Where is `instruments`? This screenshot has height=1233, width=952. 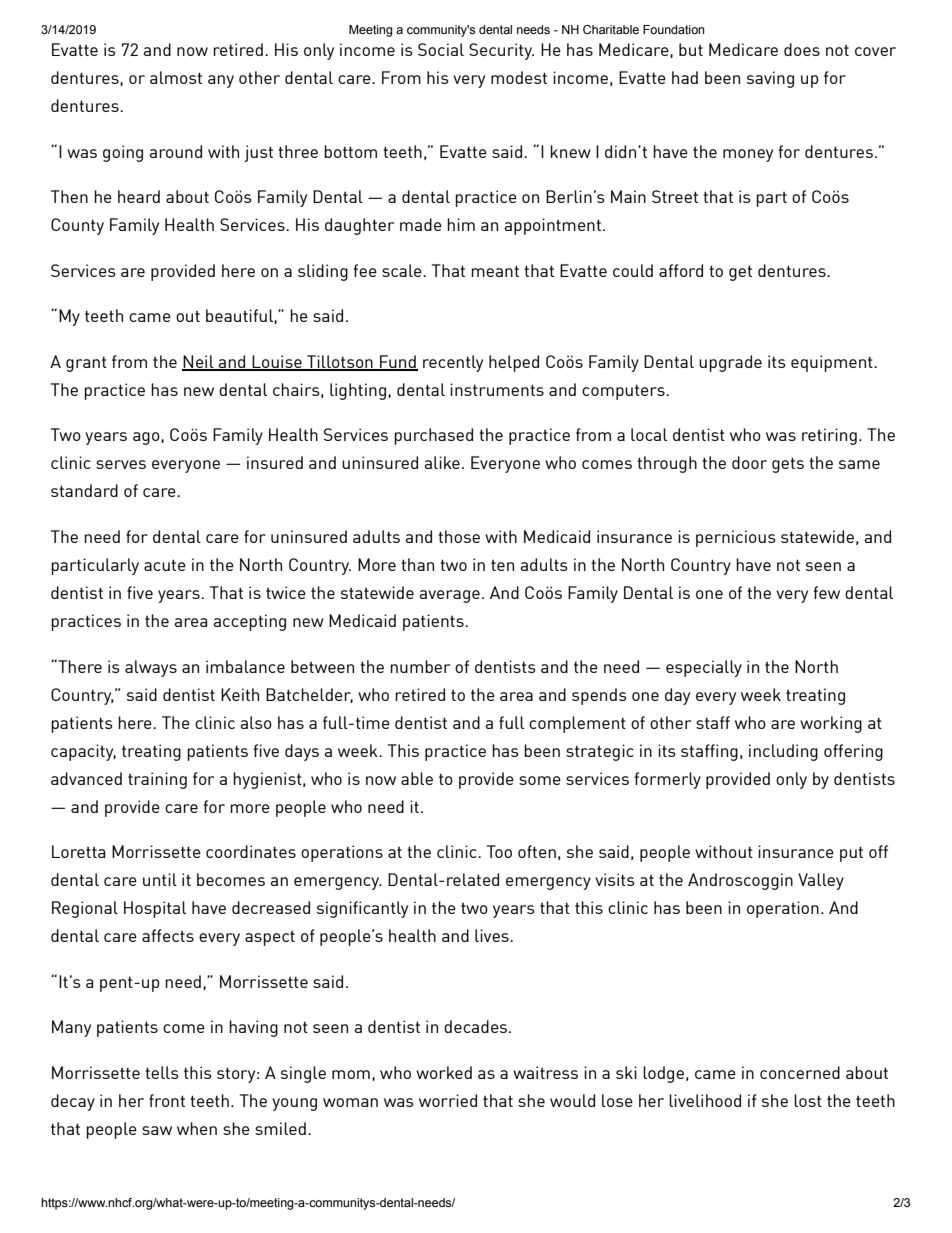 instruments is located at coordinates (497, 389).
